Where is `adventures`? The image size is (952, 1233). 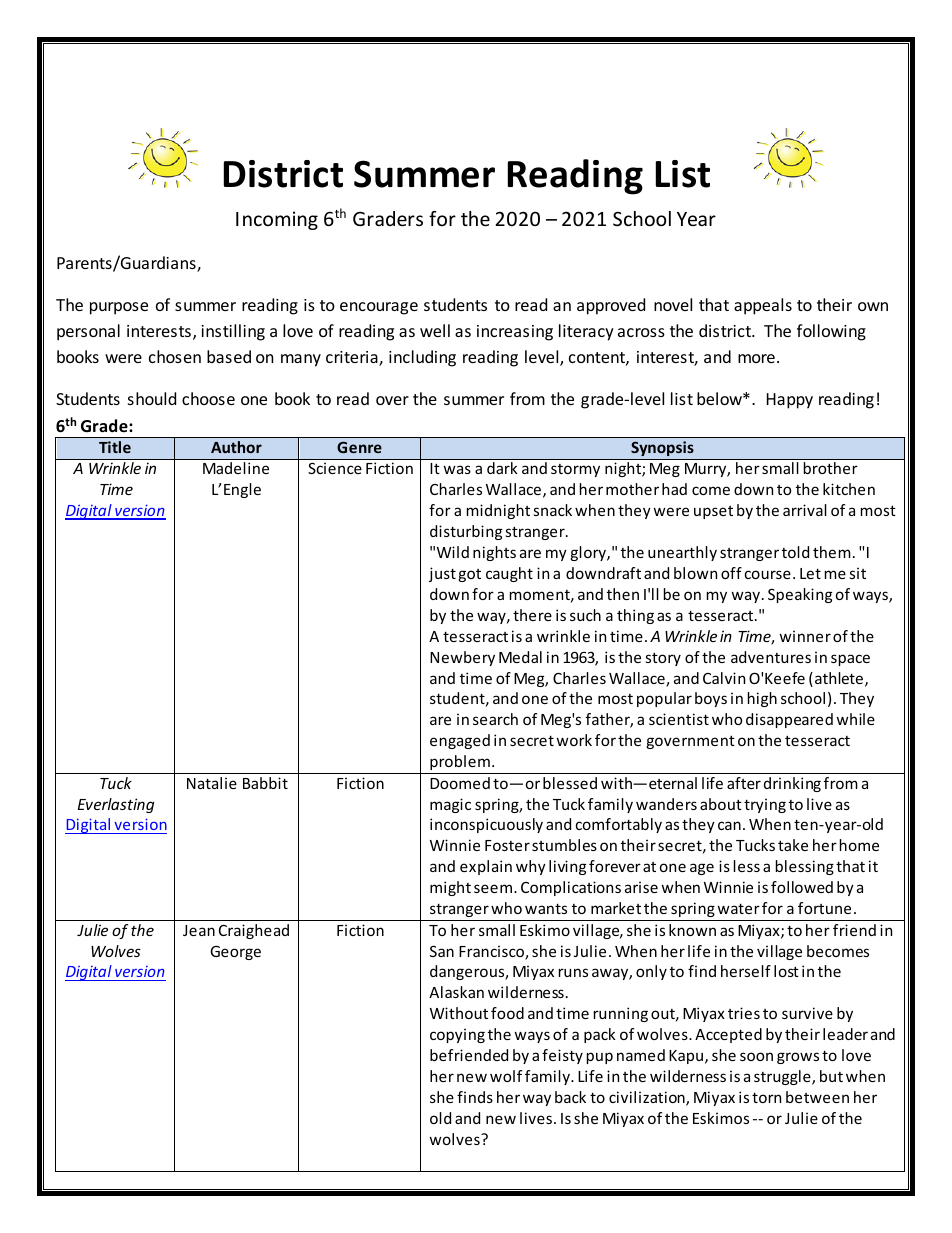
adventures is located at coordinates (771, 657).
